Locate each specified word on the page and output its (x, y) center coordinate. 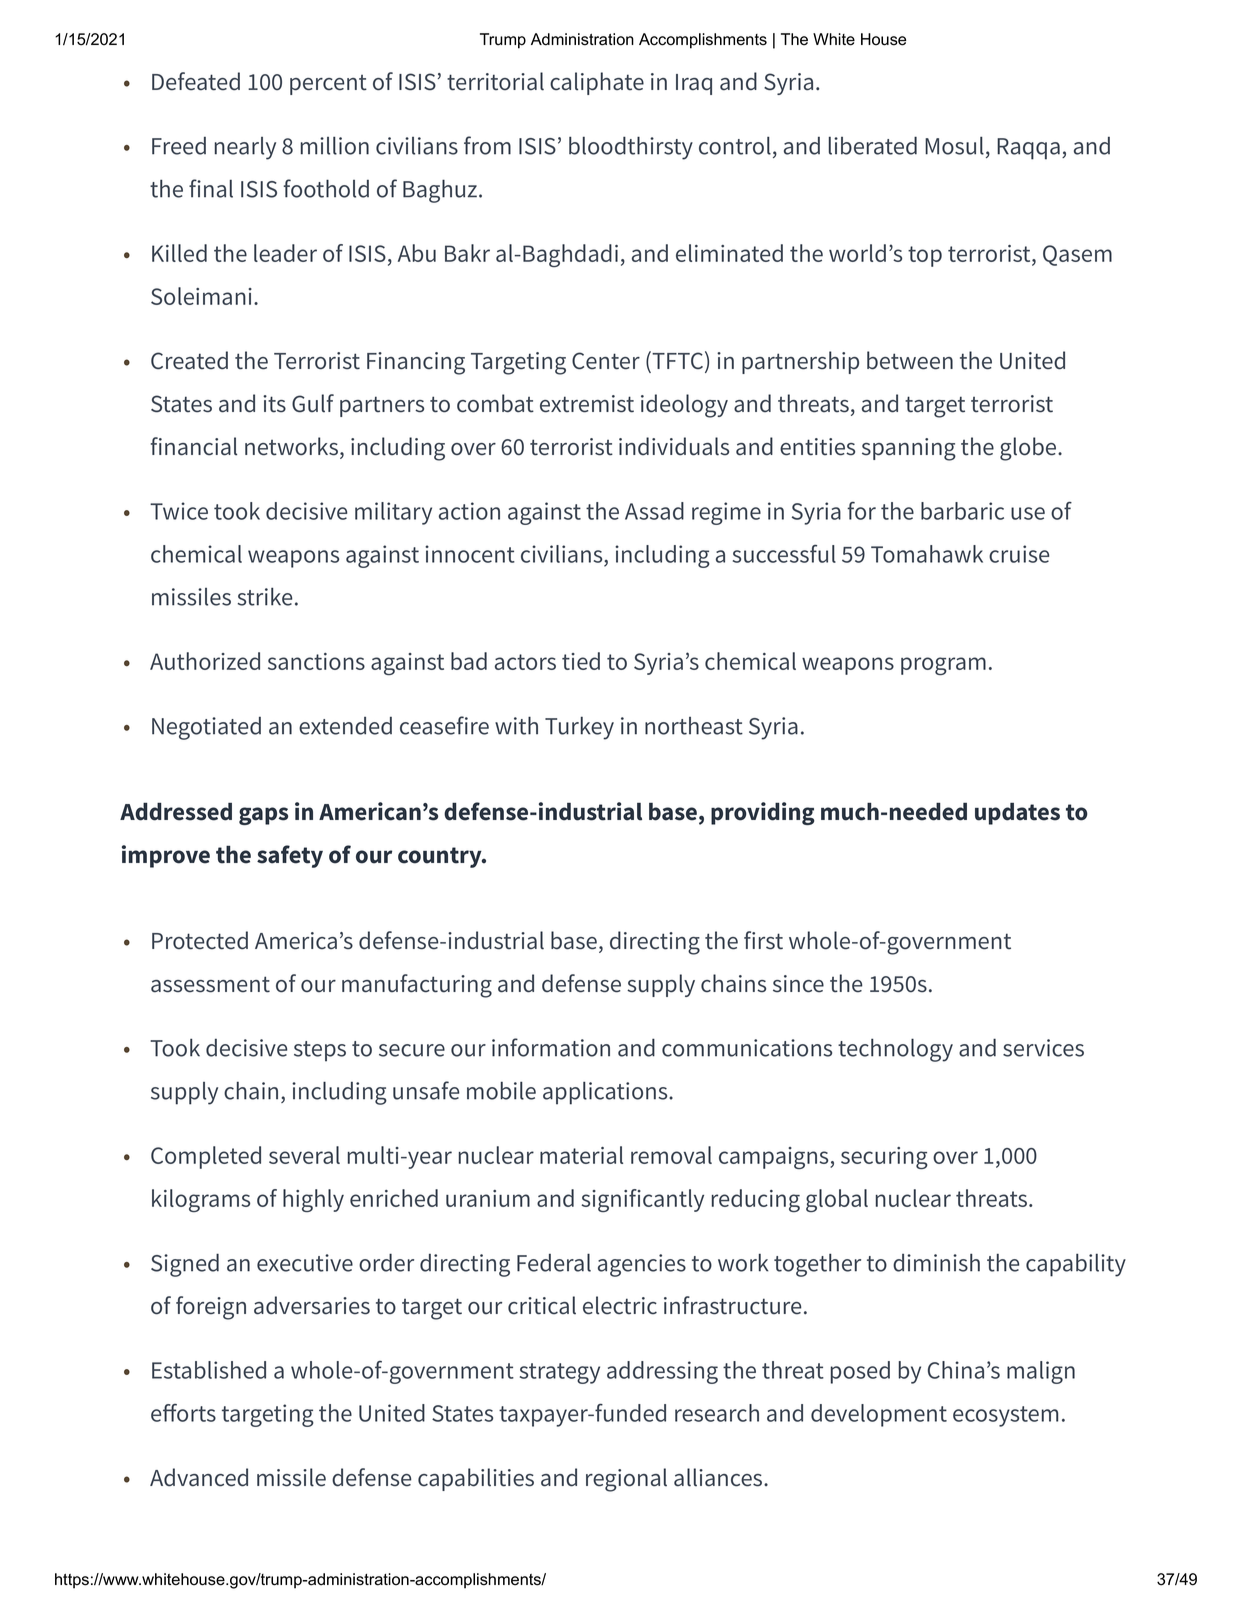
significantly (642, 1200)
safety (290, 856)
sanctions (316, 661)
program (943, 666)
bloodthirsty (631, 148)
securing (884, 1158)
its (274, 404)
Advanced (199, 1477)
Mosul (954, 145)
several (304, 1155)
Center (606, 361)
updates (1017, 814)
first (763, 940)
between (910, 360)
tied (581, 661)
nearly (245, 148)
